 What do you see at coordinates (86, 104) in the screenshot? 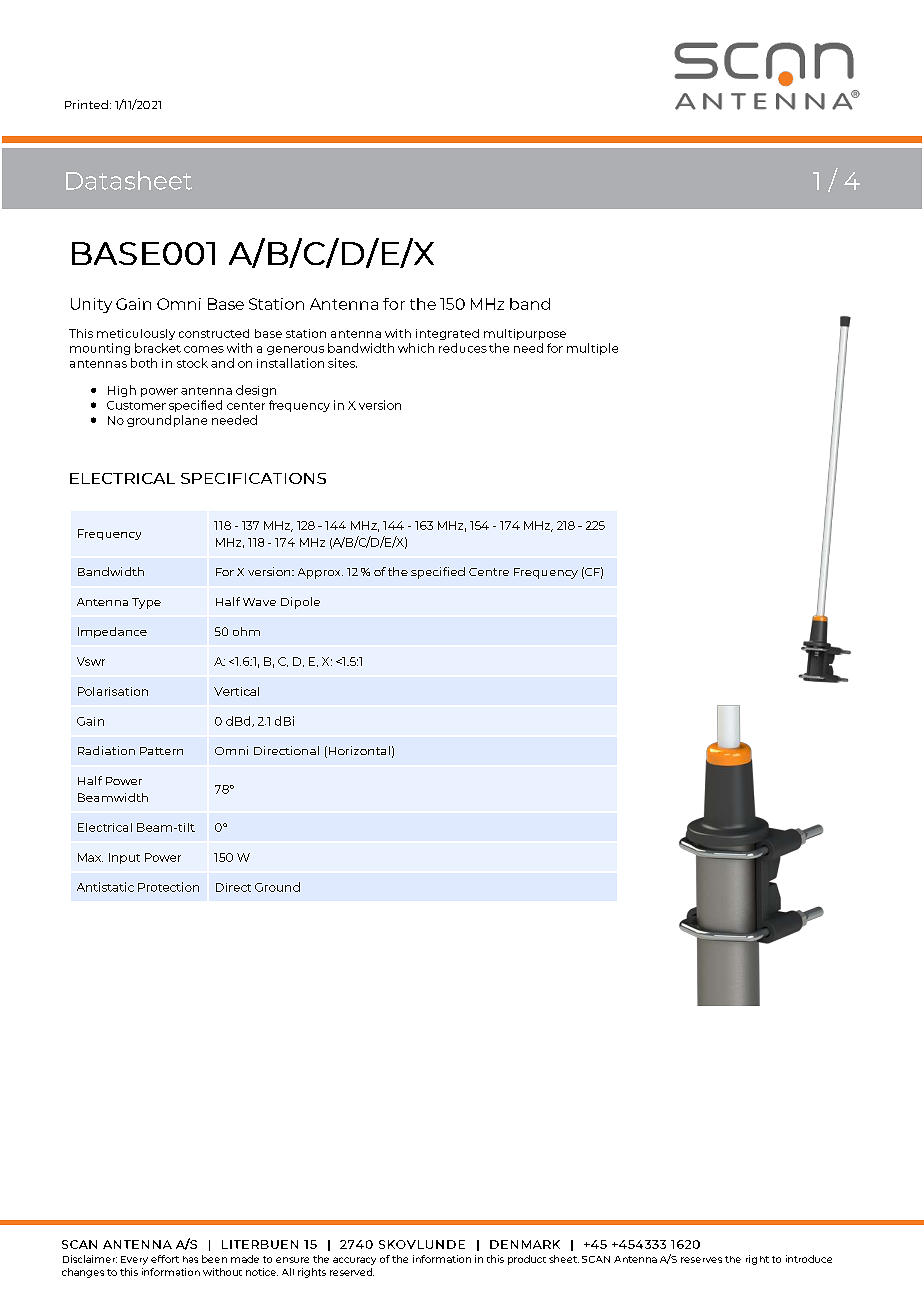
I see `Printed` at bounding box center [86, 104].
